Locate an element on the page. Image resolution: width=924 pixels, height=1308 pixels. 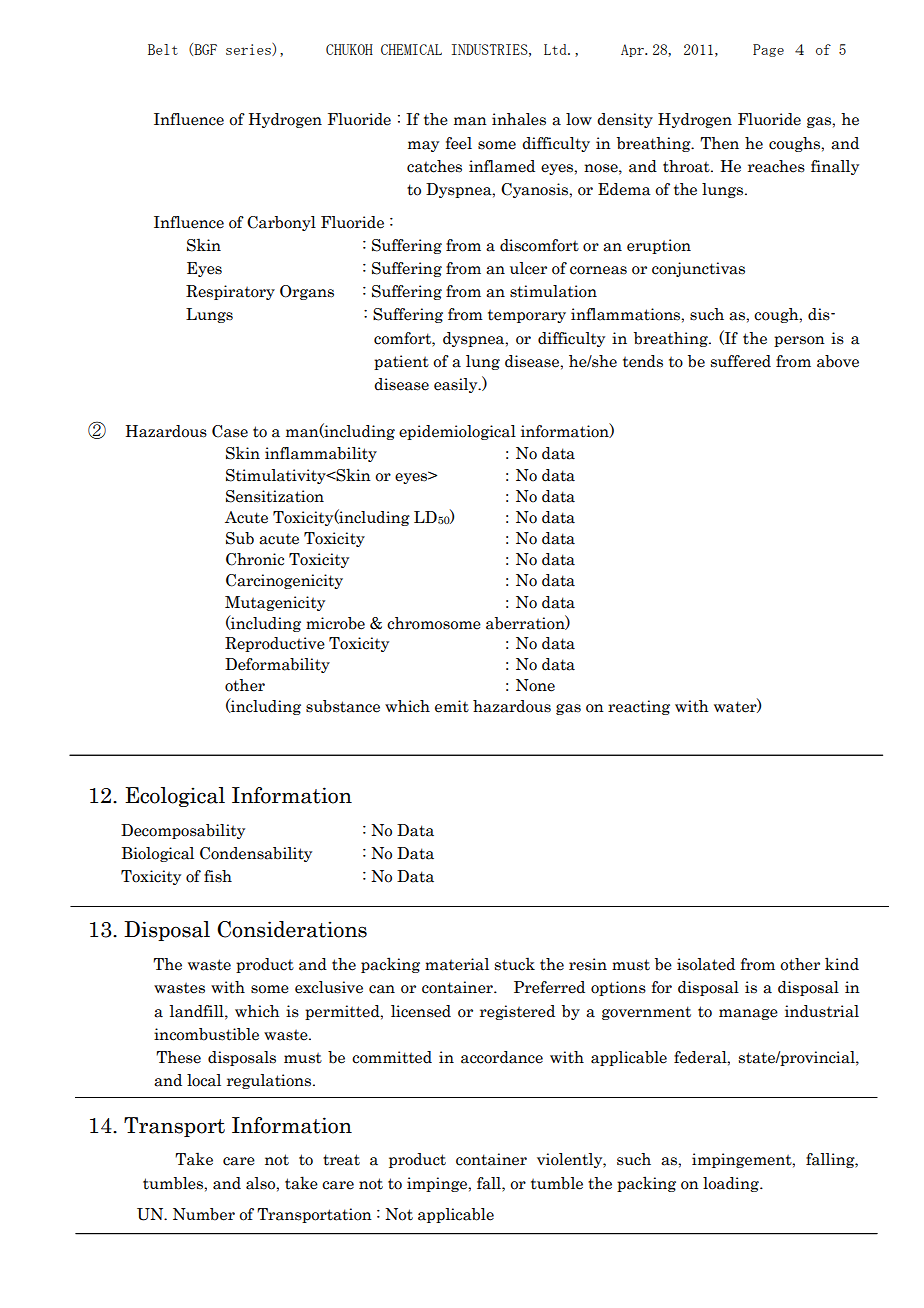
Case is located at coordinates (230, 431).
